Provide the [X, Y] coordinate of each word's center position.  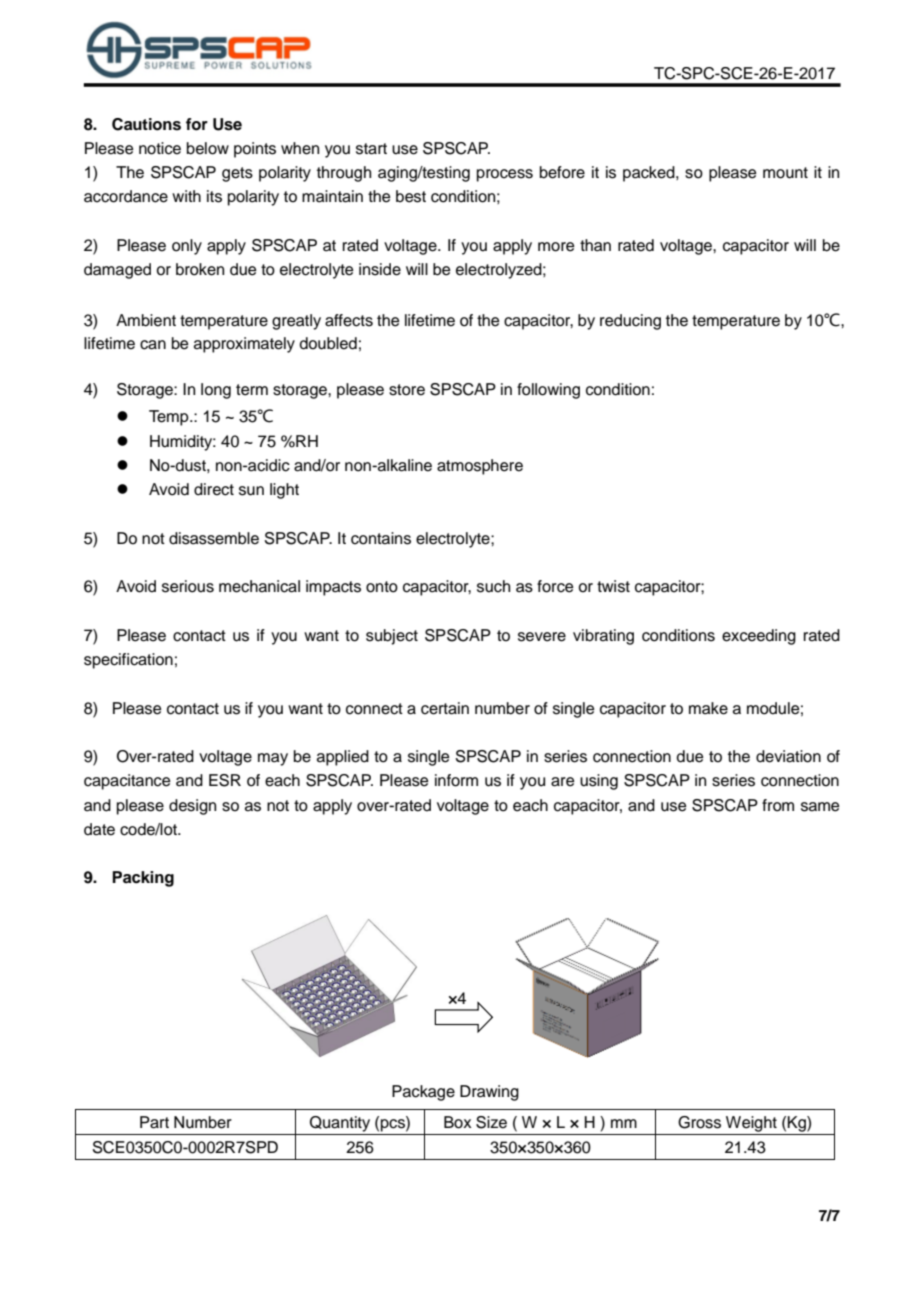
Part [154, 1122]
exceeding [759, 637]
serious [188, 586]
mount [785, 173]
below [208, 148]
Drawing [489, 1093]
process [505, 175]
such [493, 586]
